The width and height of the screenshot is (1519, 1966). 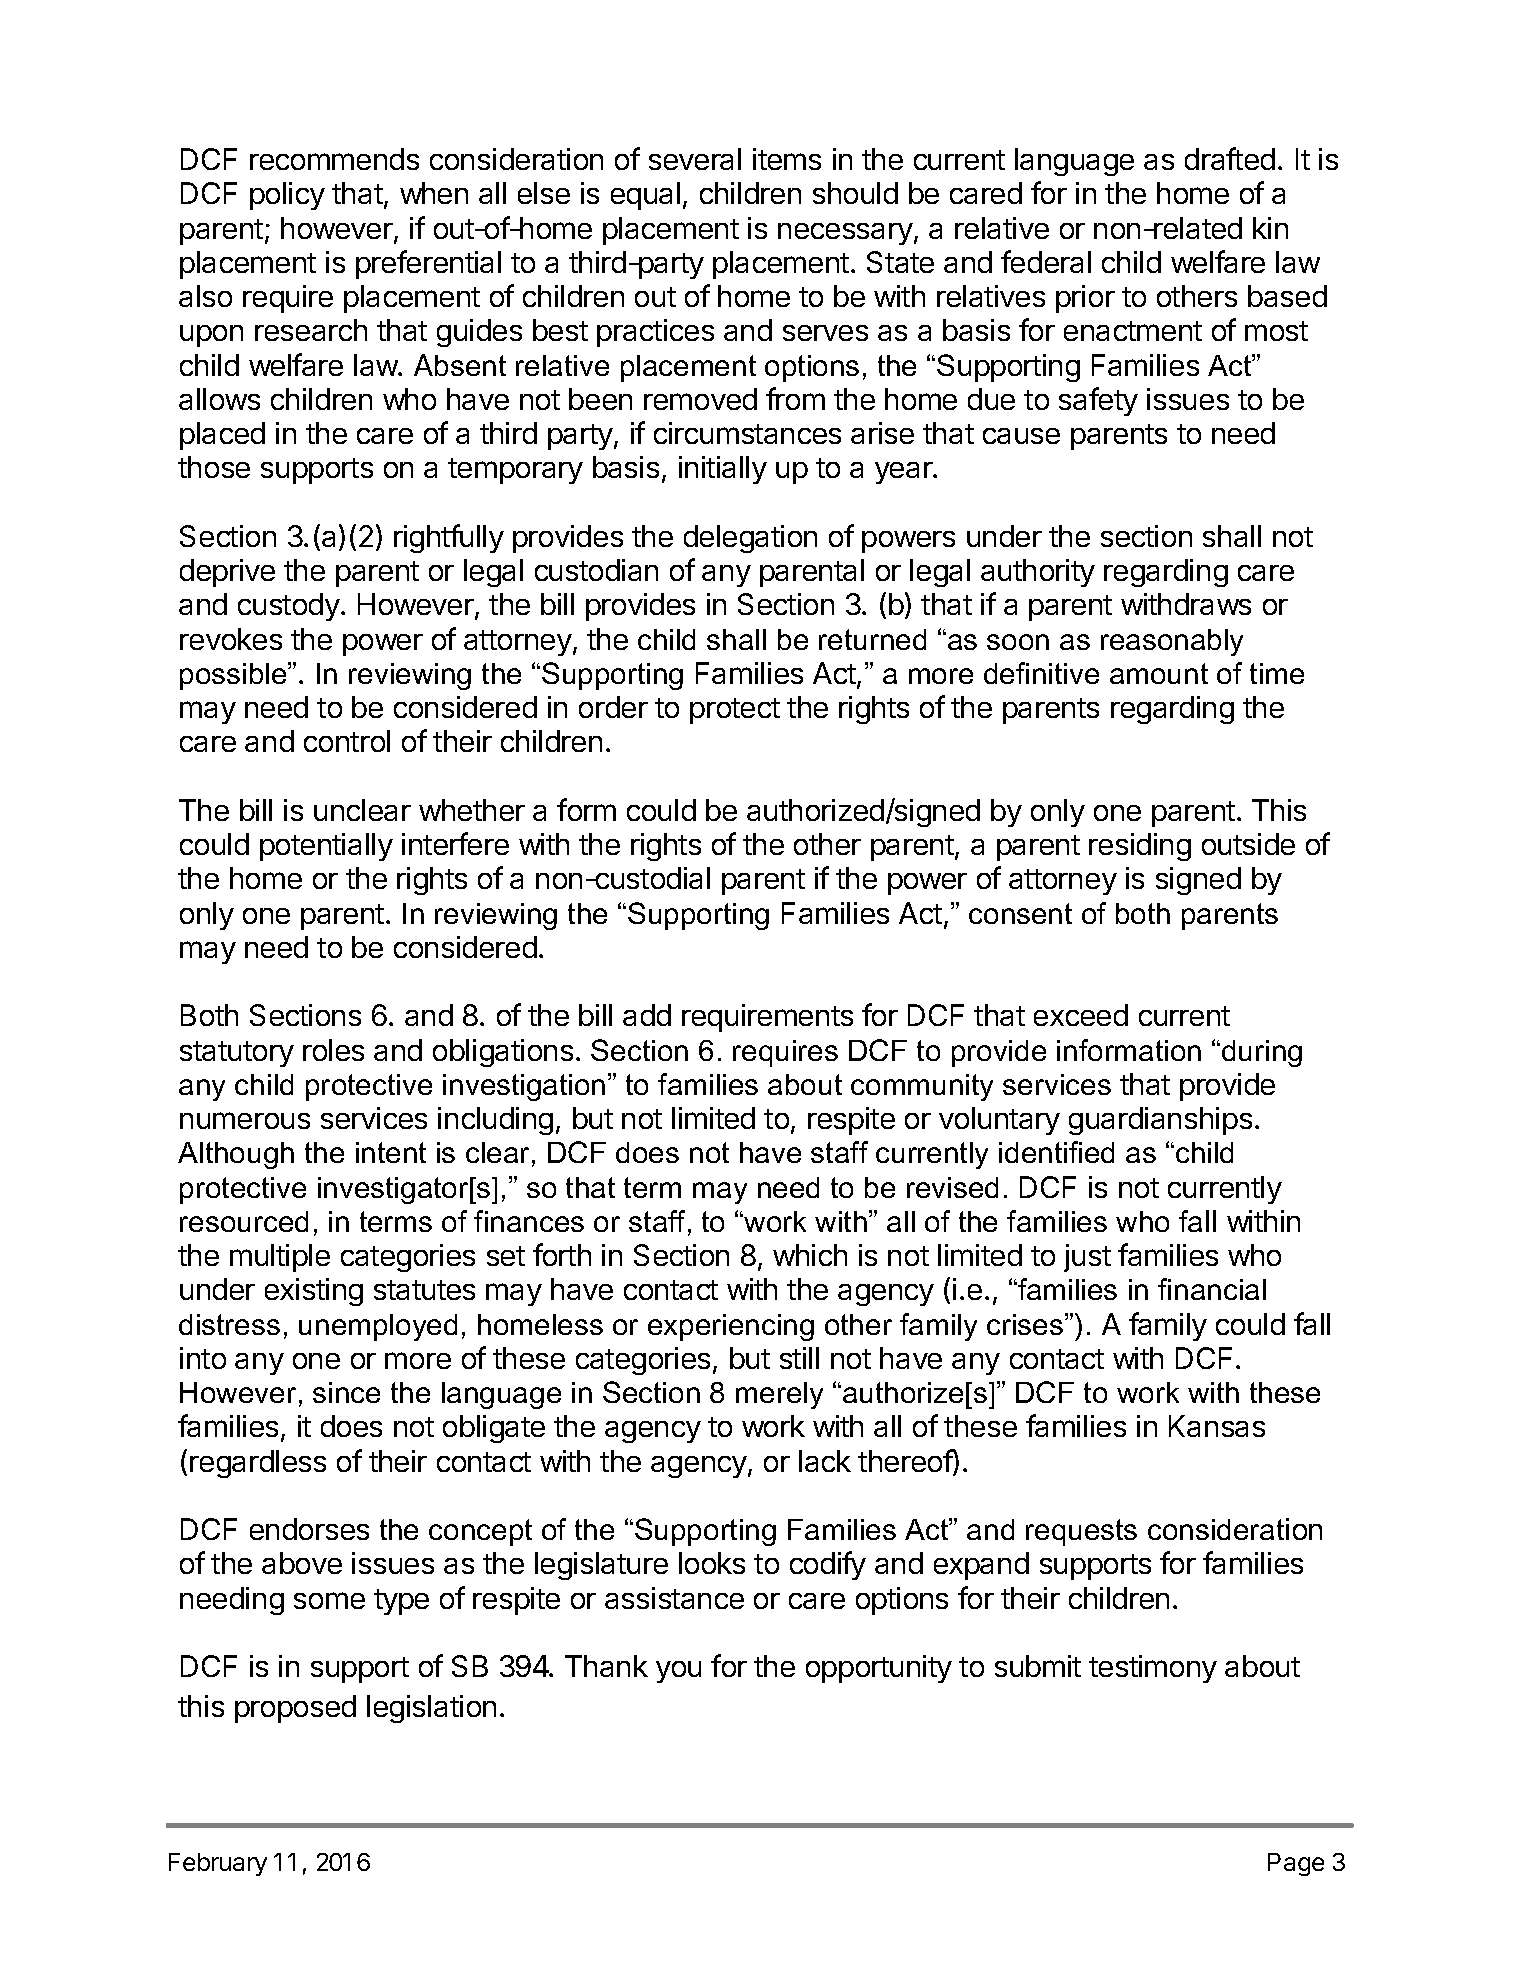 What do you see at coordinates (1230, 158) in the screenshot?
I see `drafted` at bounding box center [1230, 158].
